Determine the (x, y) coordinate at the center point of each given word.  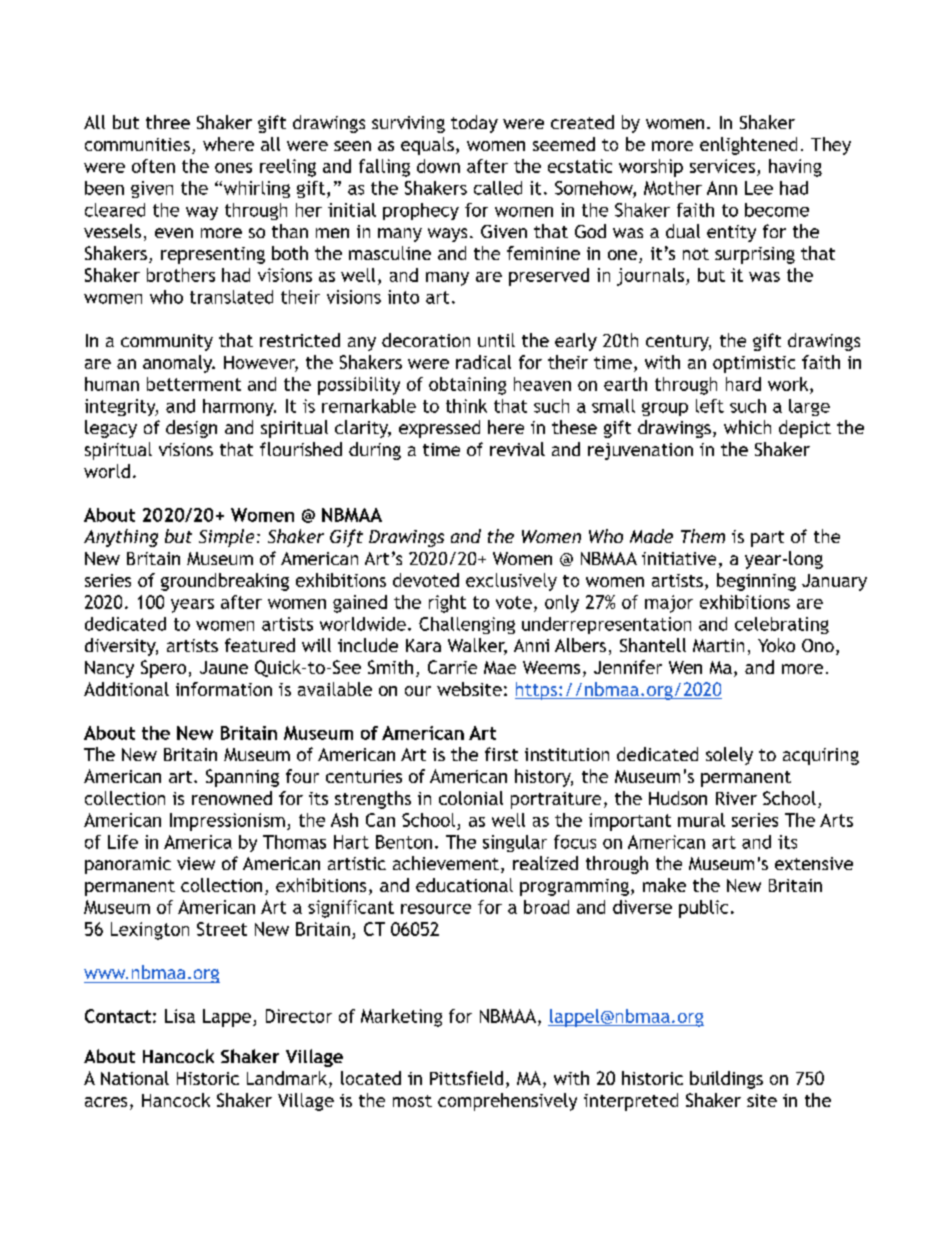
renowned (232, 798)
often (153, 166)
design (191, 429)
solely (729, 756)
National (135, 1078)
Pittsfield (466, 1078)
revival (517, 449)
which (747, 427)
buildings (726, 1080)
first (501, 754)
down (438, 166)
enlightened (748, 146)
